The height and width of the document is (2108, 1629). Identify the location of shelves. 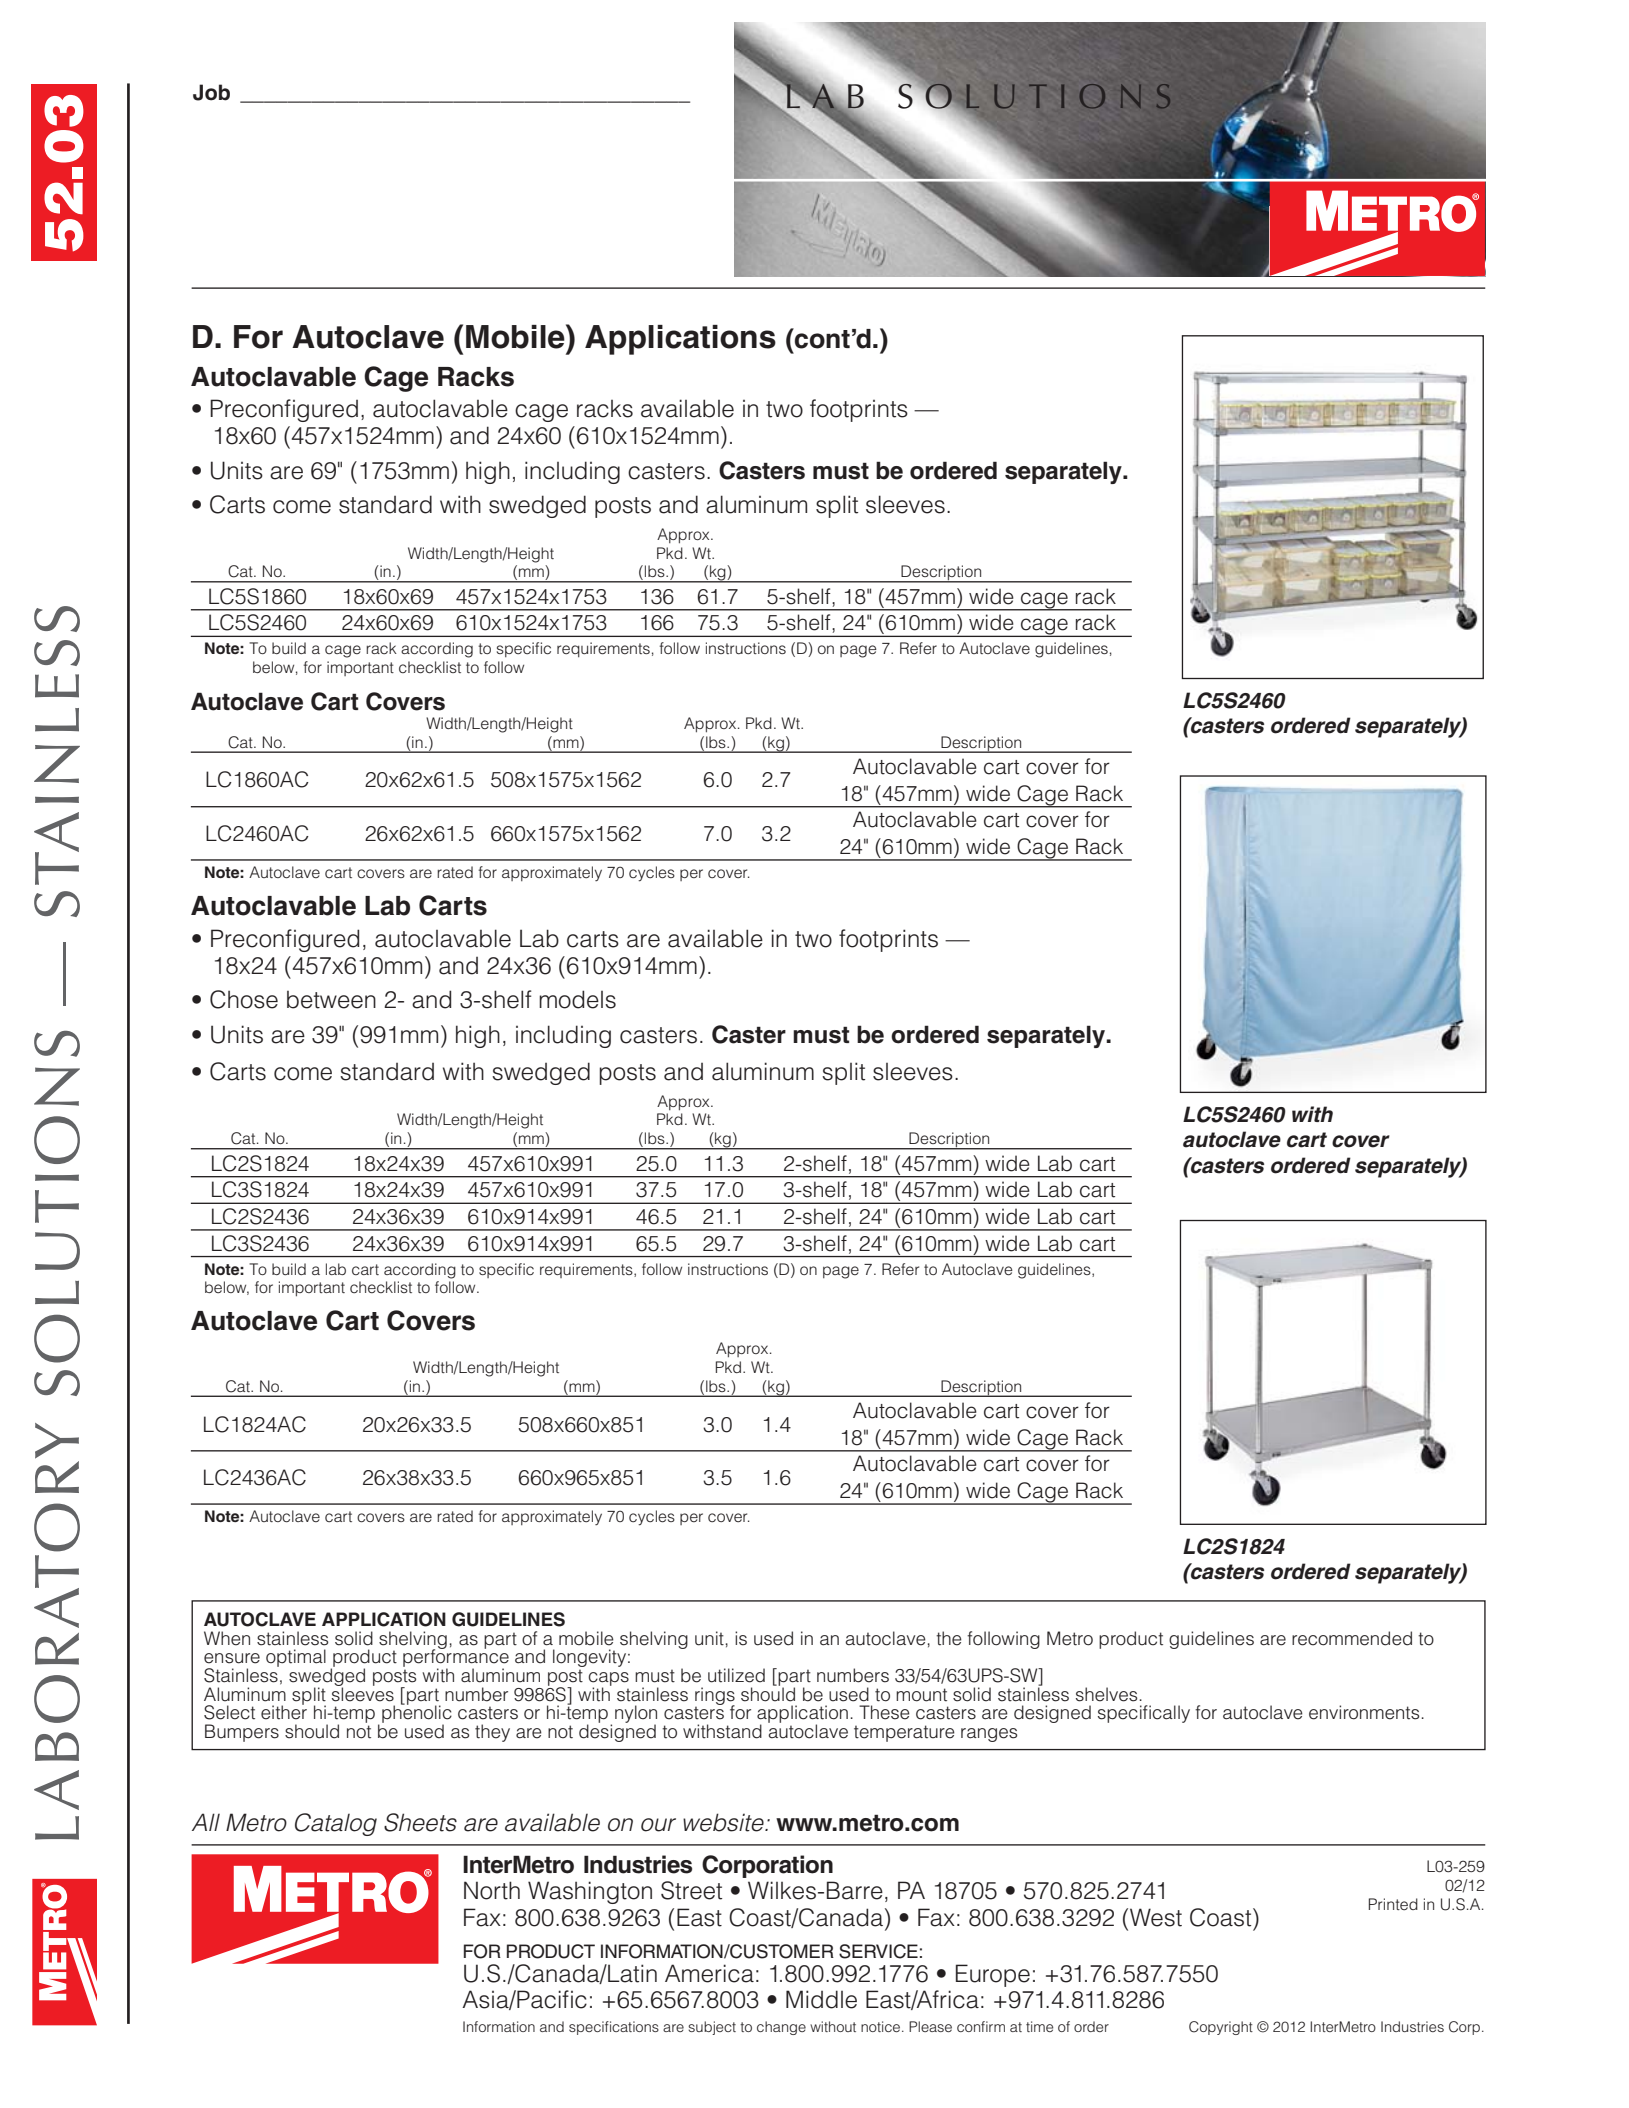
(1106, 1694).
